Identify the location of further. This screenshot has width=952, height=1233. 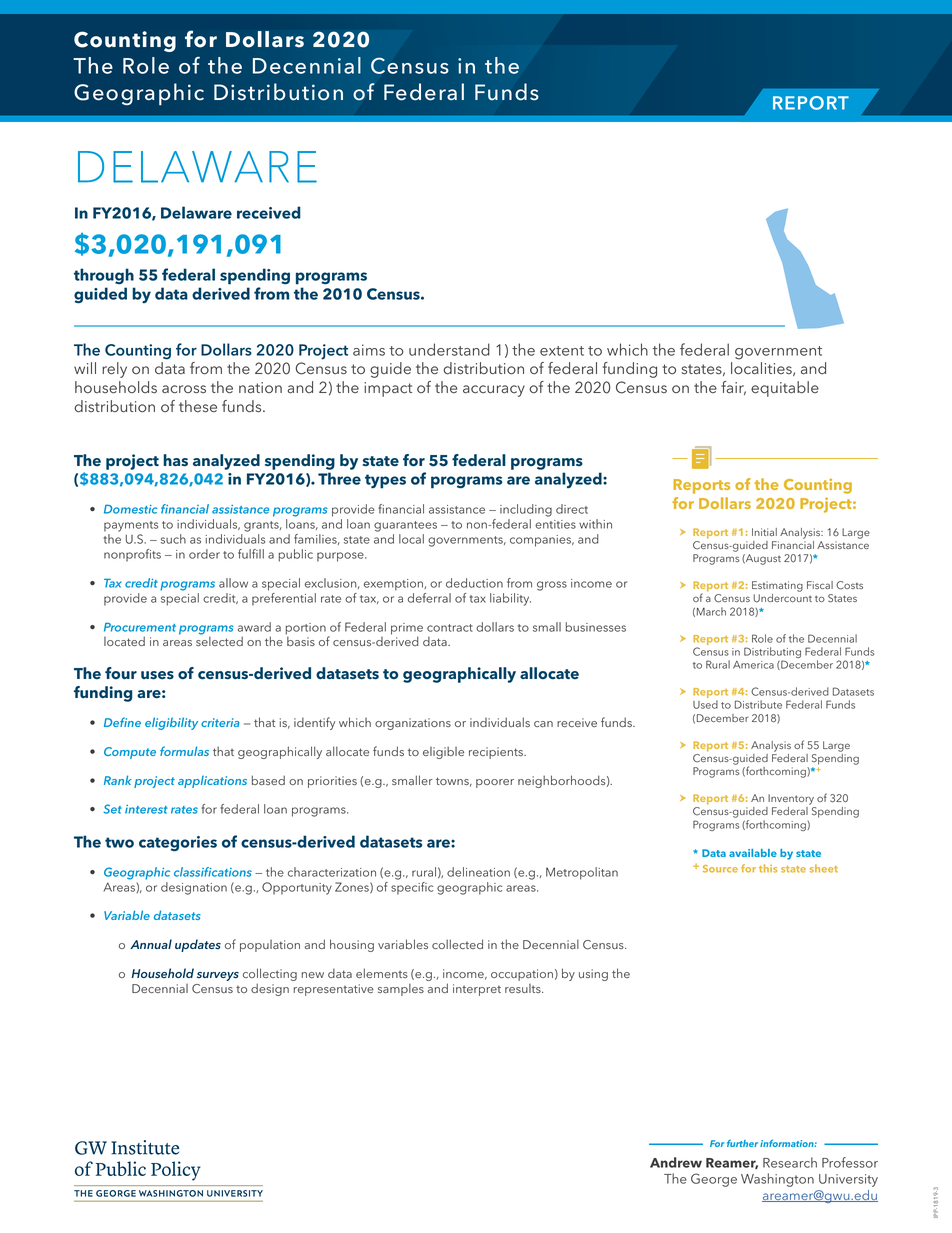
(742, 1143).
